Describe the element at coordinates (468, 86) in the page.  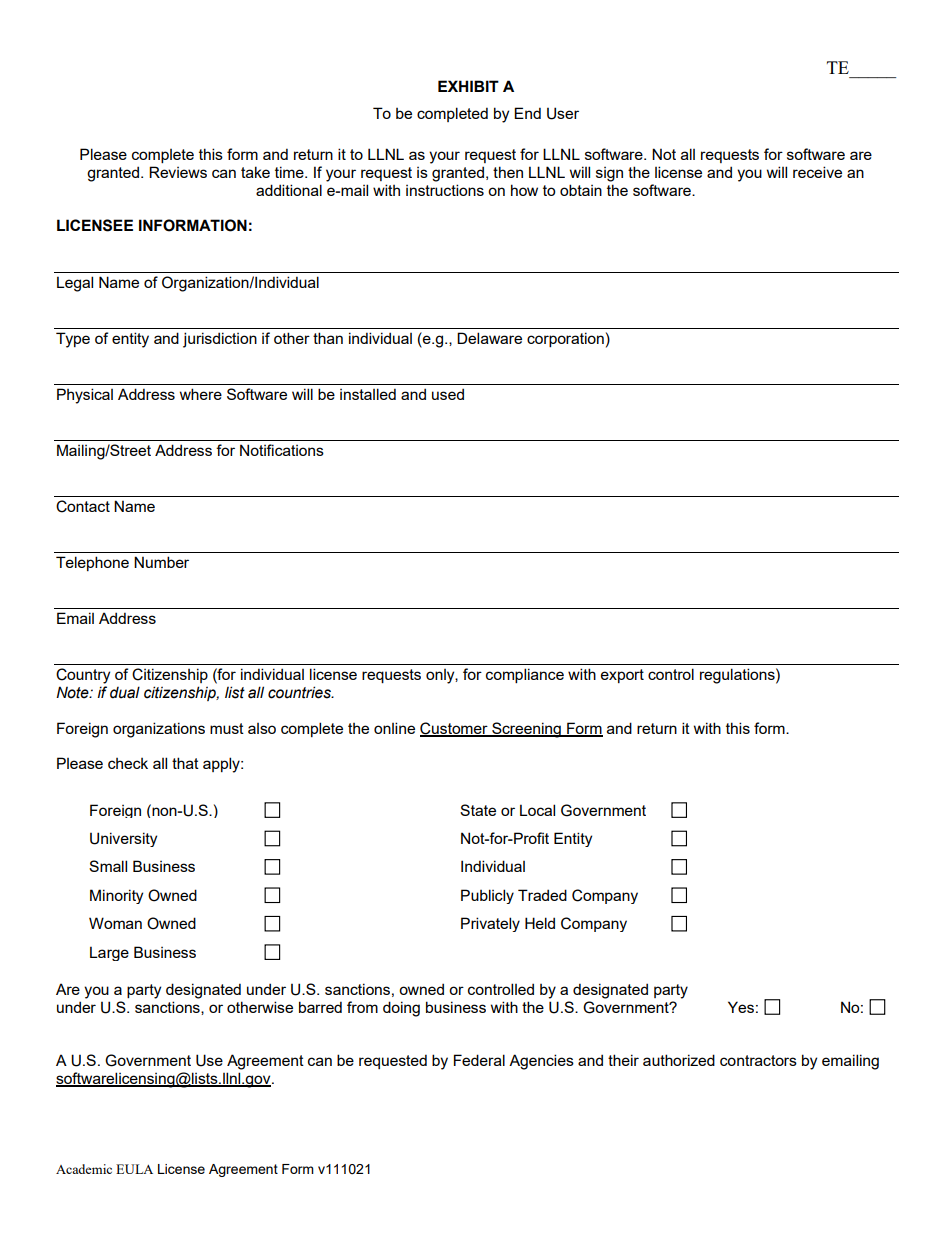
I see `EXHIBIT` at that location.
